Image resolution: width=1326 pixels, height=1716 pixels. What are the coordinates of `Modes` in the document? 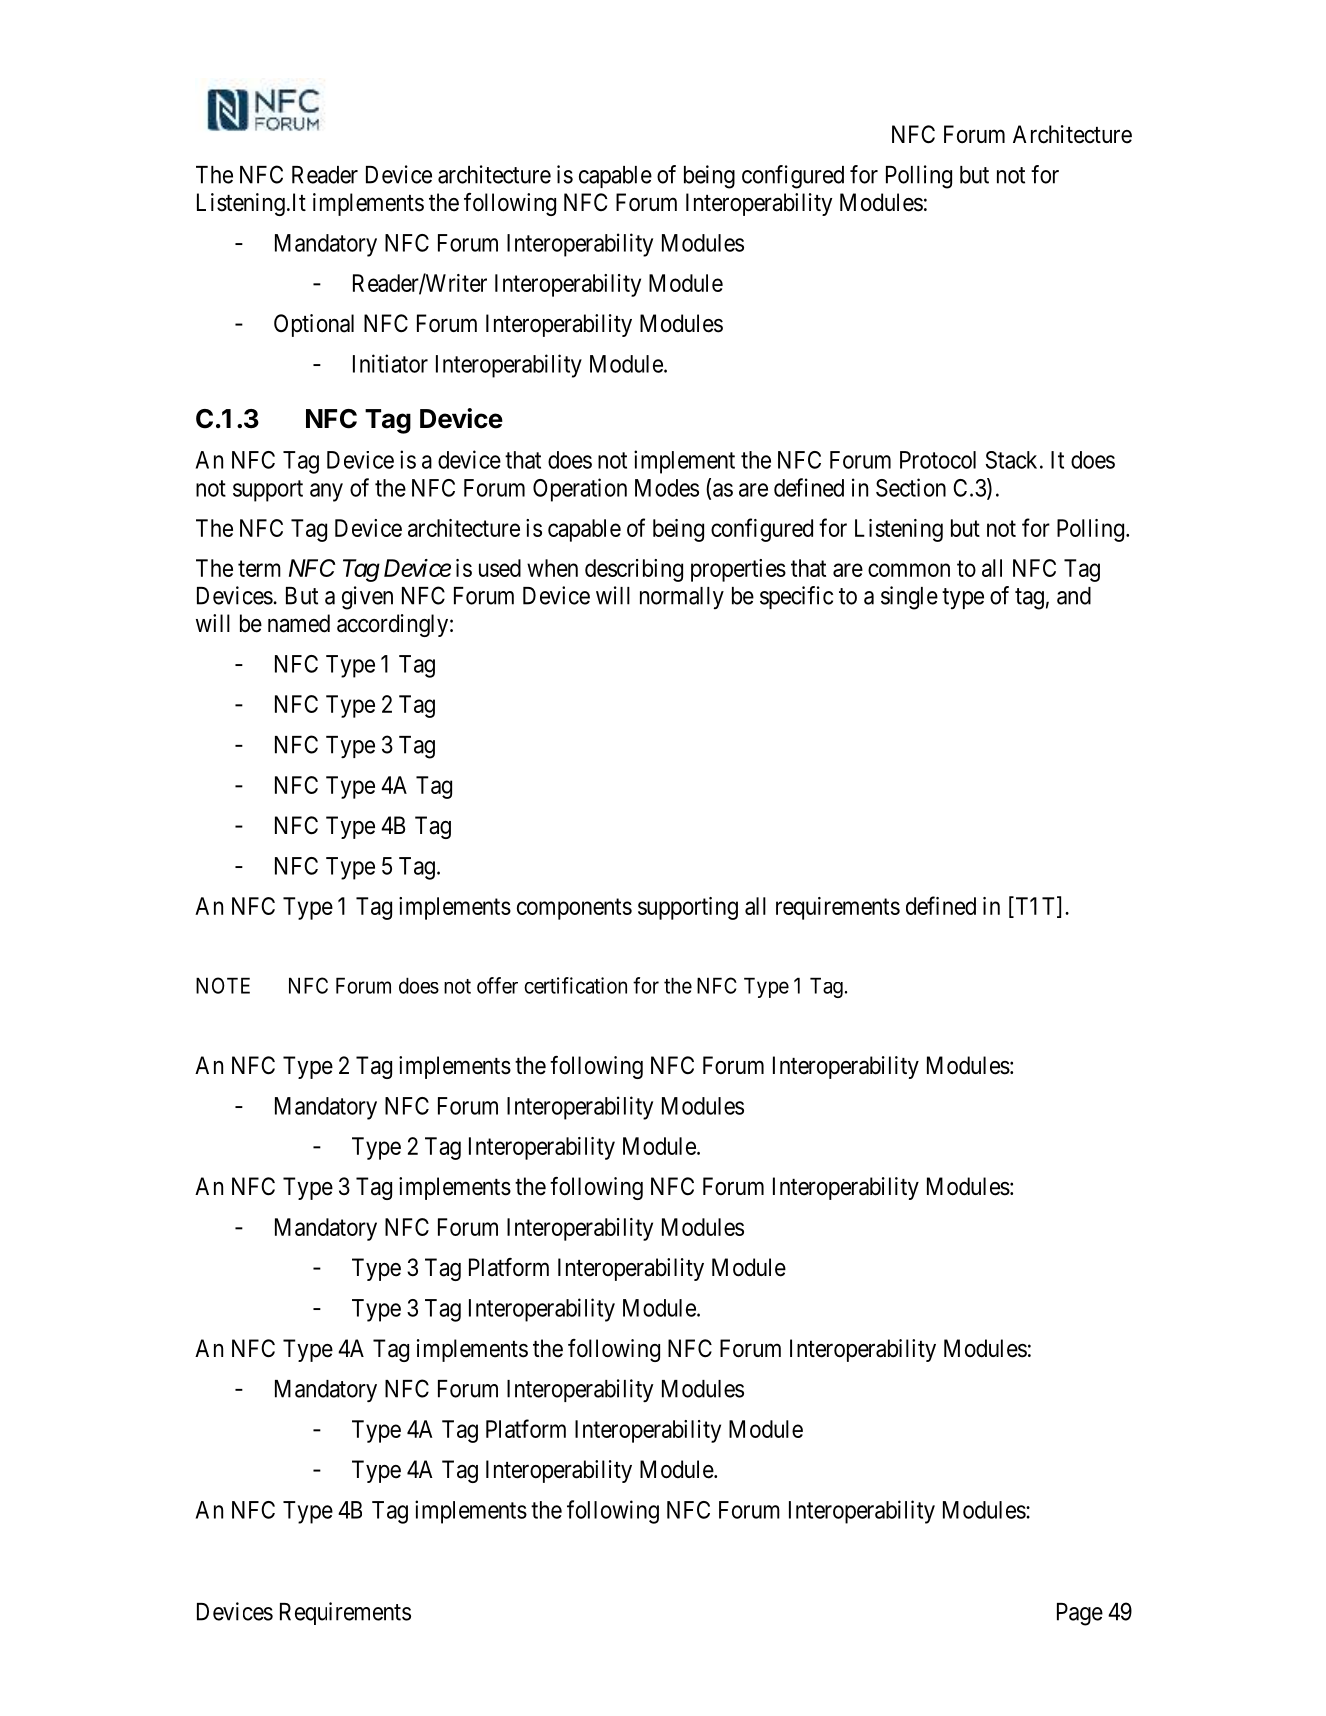 It's located at (667, 488).
